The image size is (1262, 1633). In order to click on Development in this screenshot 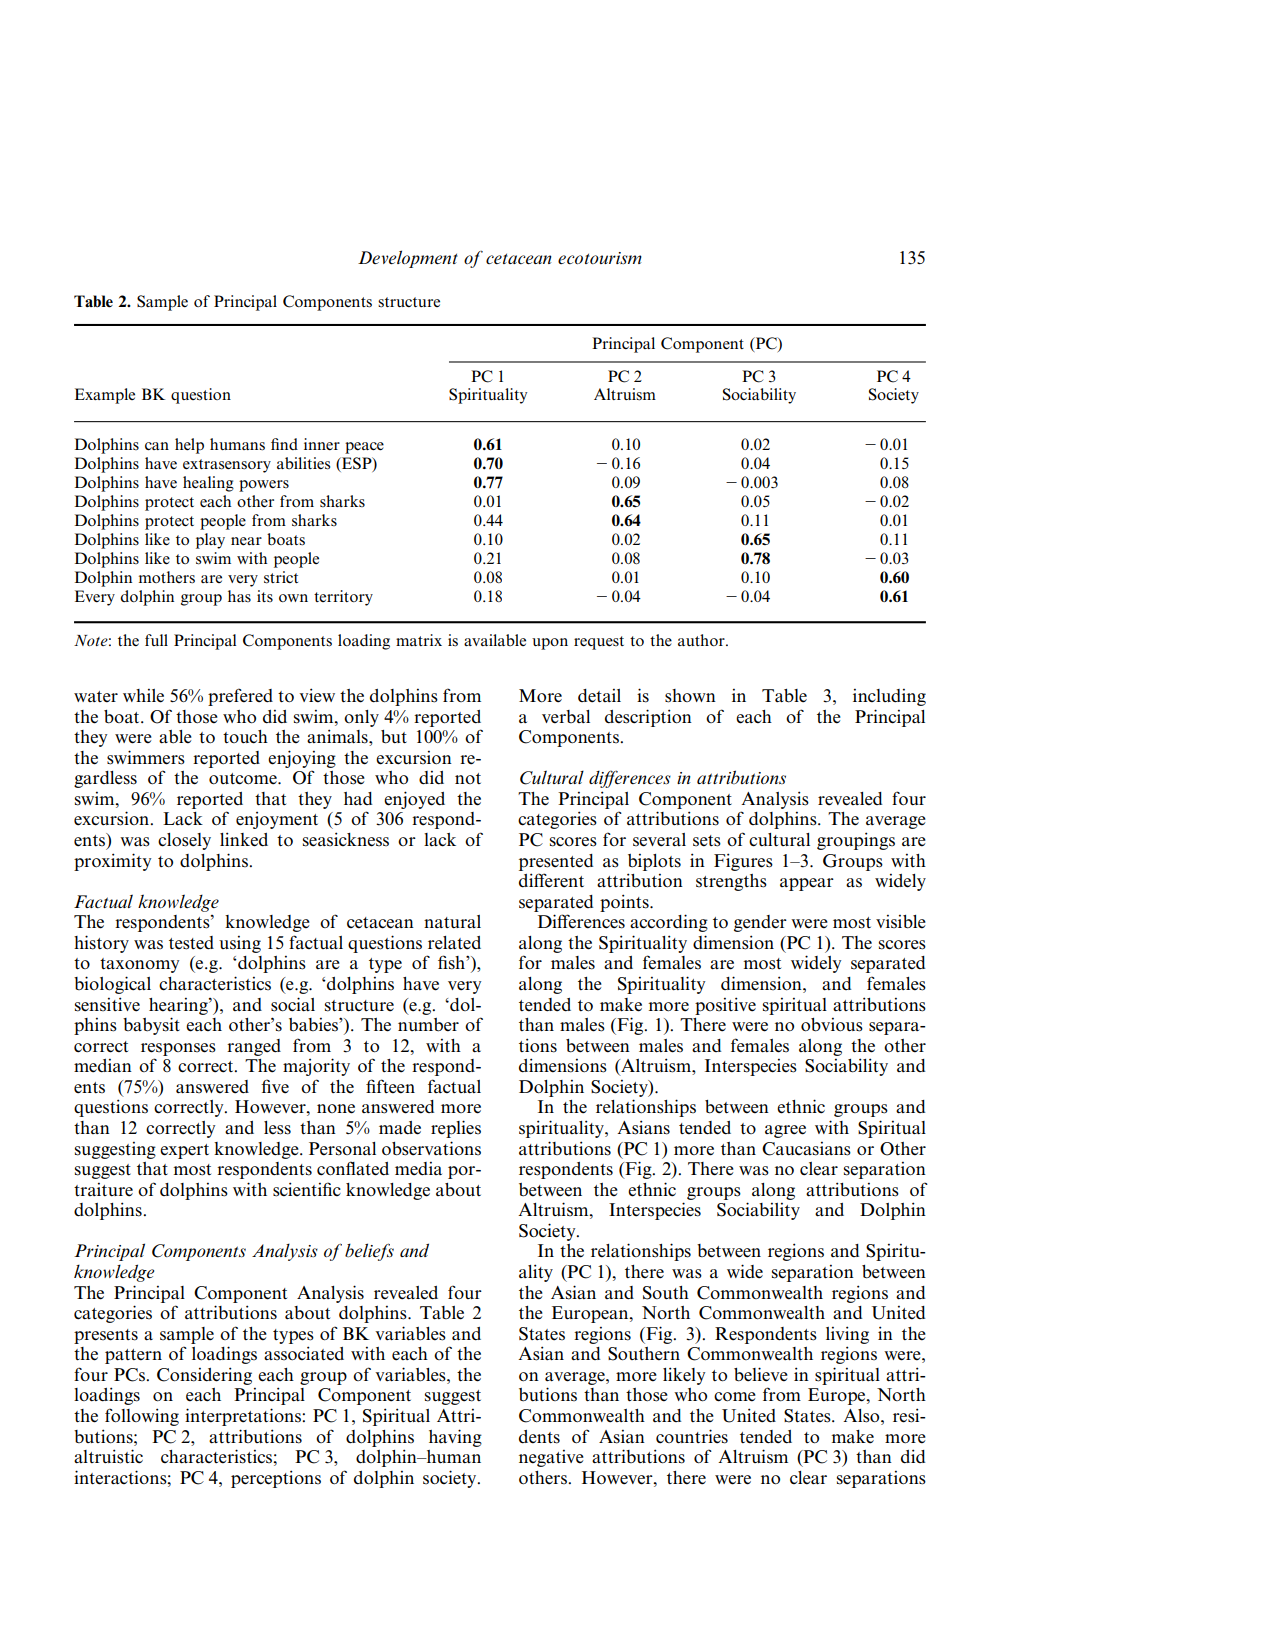, I will do `click(408, 259)`.
